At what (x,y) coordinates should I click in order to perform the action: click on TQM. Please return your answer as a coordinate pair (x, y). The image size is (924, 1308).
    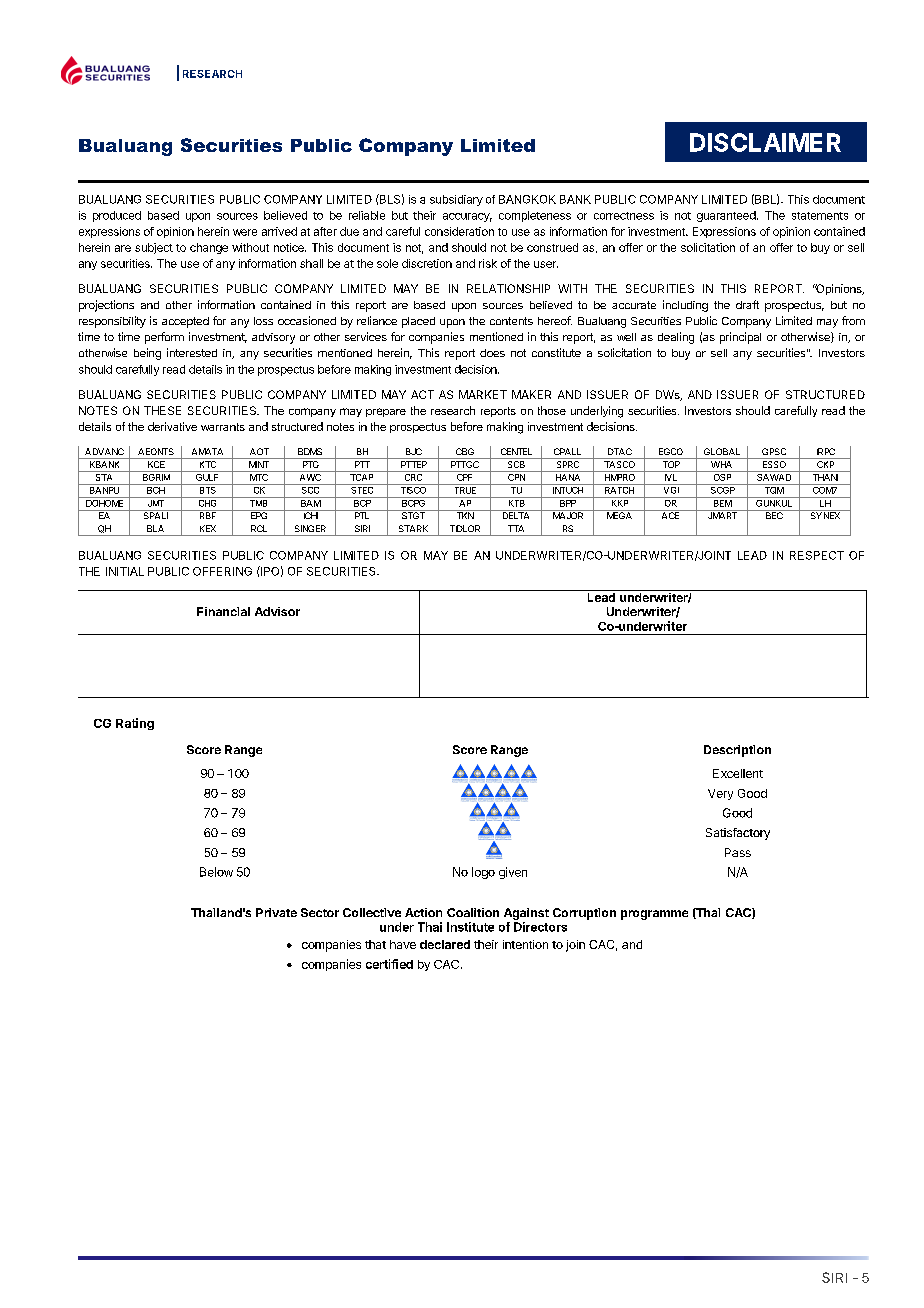
    Looking at the image, I should click on (774, 489).
